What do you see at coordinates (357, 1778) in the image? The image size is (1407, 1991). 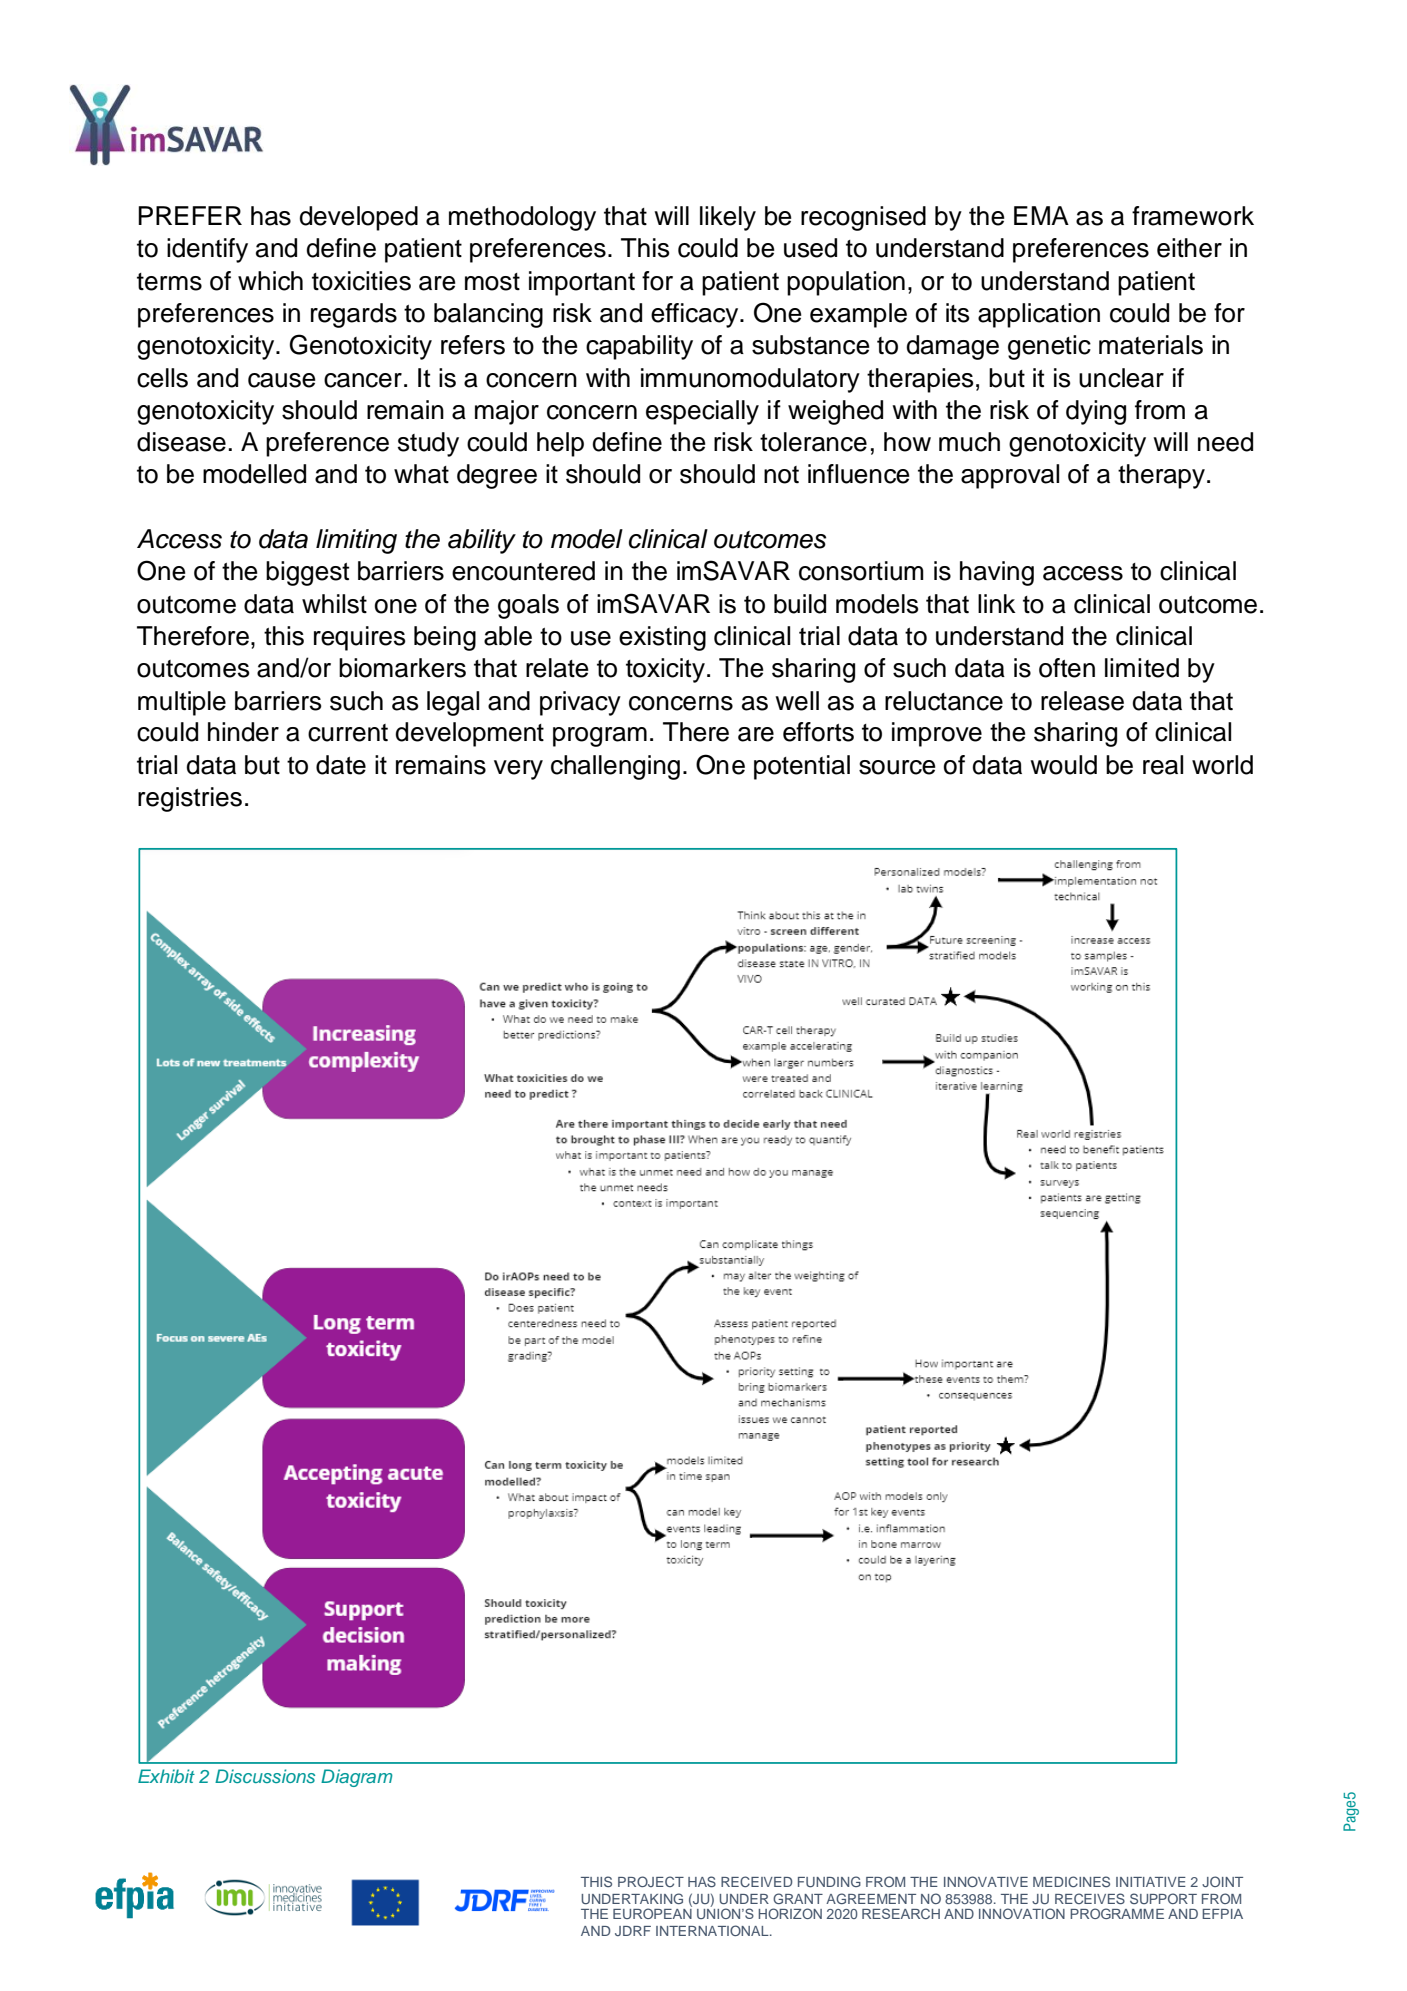 I see `Diagram` at bounding box center [357, 1778].
